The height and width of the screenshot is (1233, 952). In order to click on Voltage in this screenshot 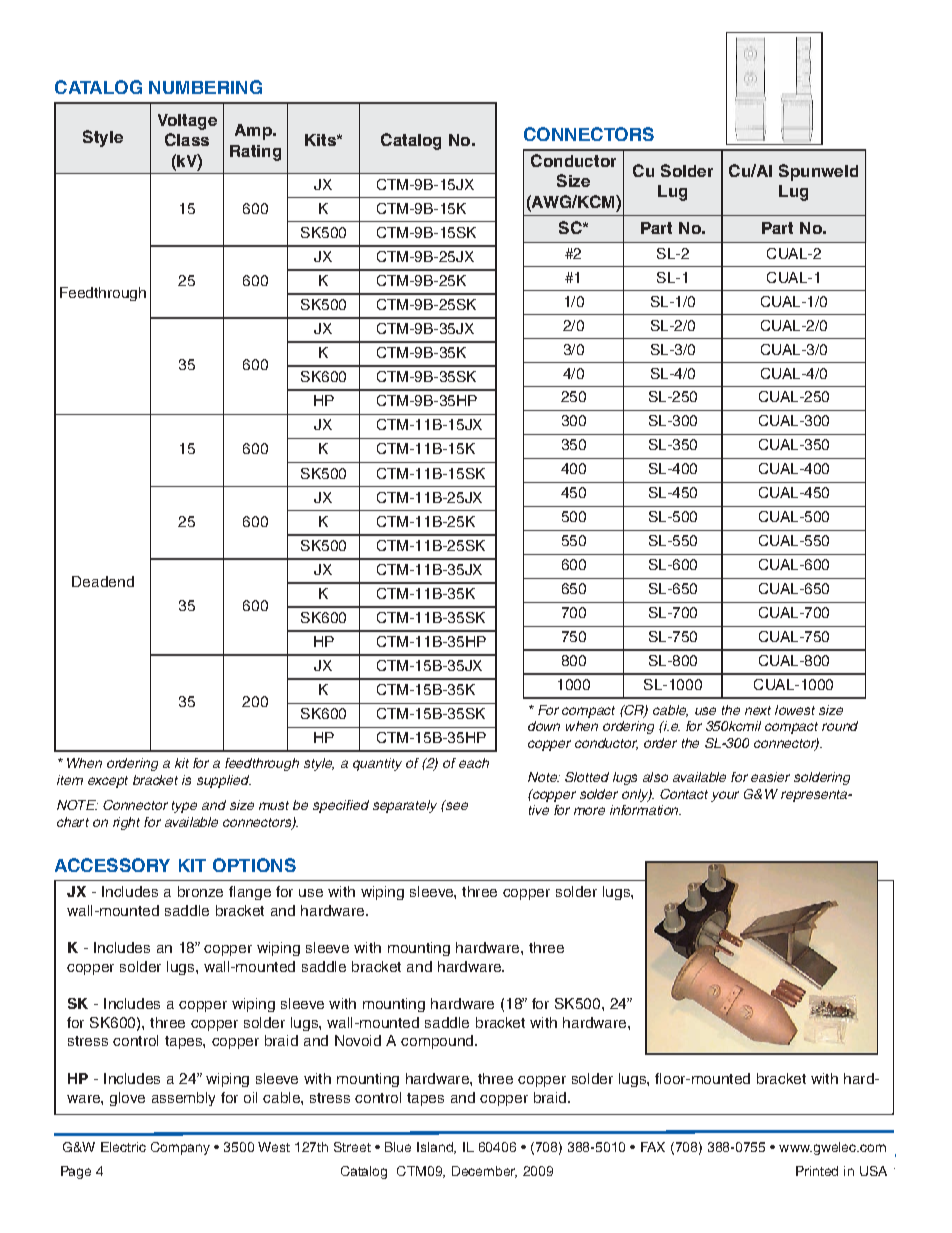, I will do `click(187, 122)`.
